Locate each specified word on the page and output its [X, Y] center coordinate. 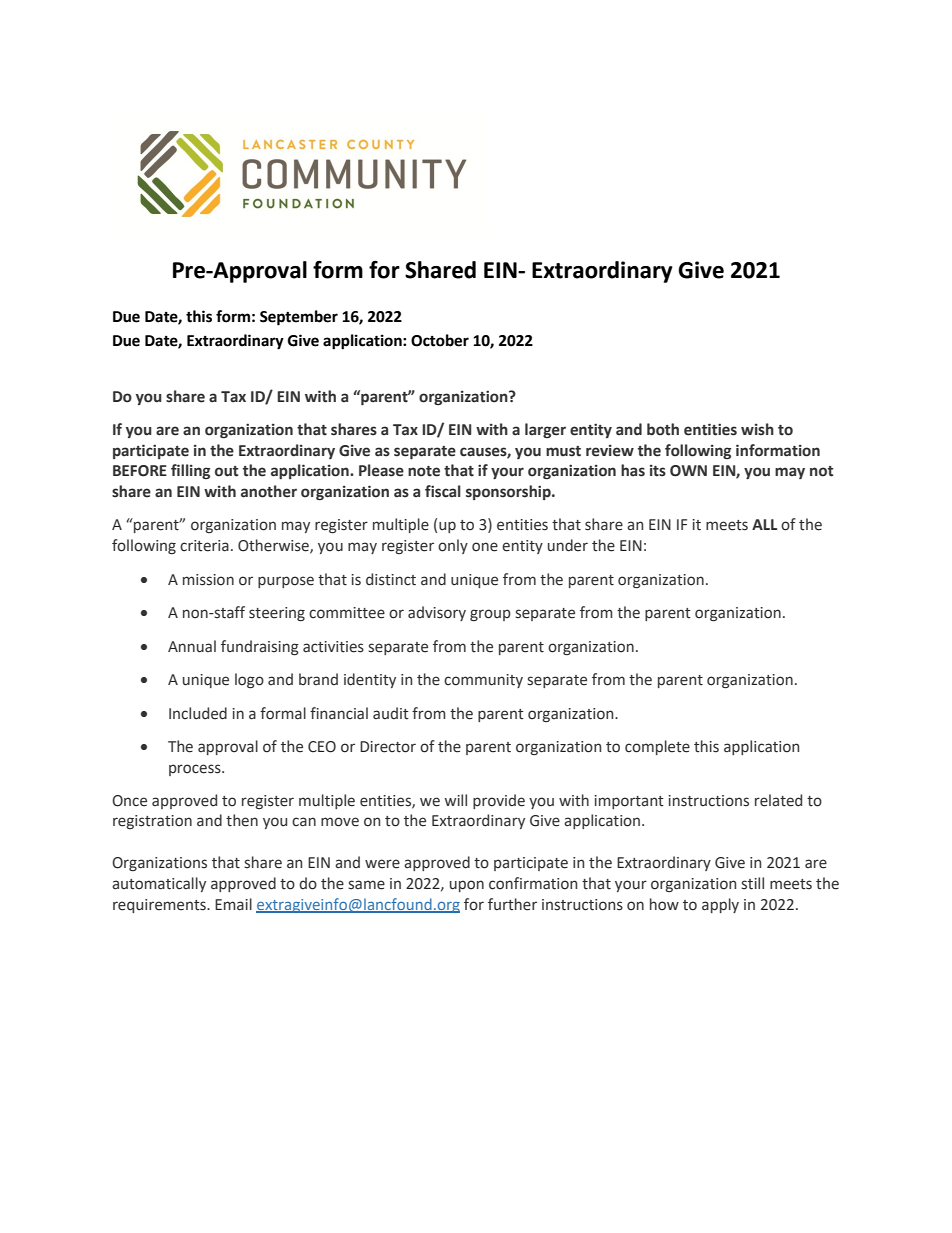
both [663, 429]
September [299, 318]
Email [233, 904]
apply [720, 905]
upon [467, 886]
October [440, 340]
